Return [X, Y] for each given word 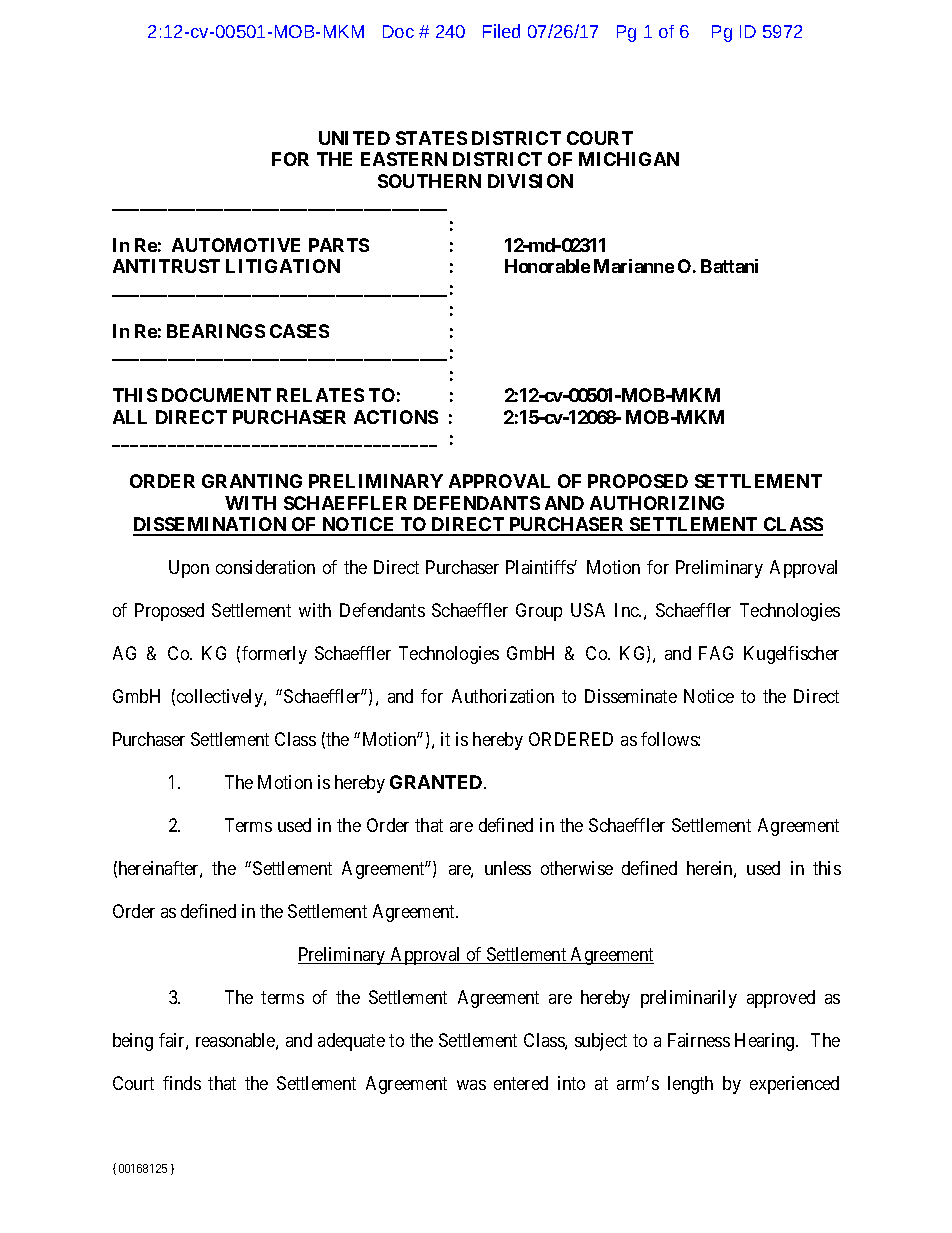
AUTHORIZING [657, 503]
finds [182, 1083]
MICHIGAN [629, 159]
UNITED [354, 138]
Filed [501, 31]
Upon [189, 569]
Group [539, 612]
